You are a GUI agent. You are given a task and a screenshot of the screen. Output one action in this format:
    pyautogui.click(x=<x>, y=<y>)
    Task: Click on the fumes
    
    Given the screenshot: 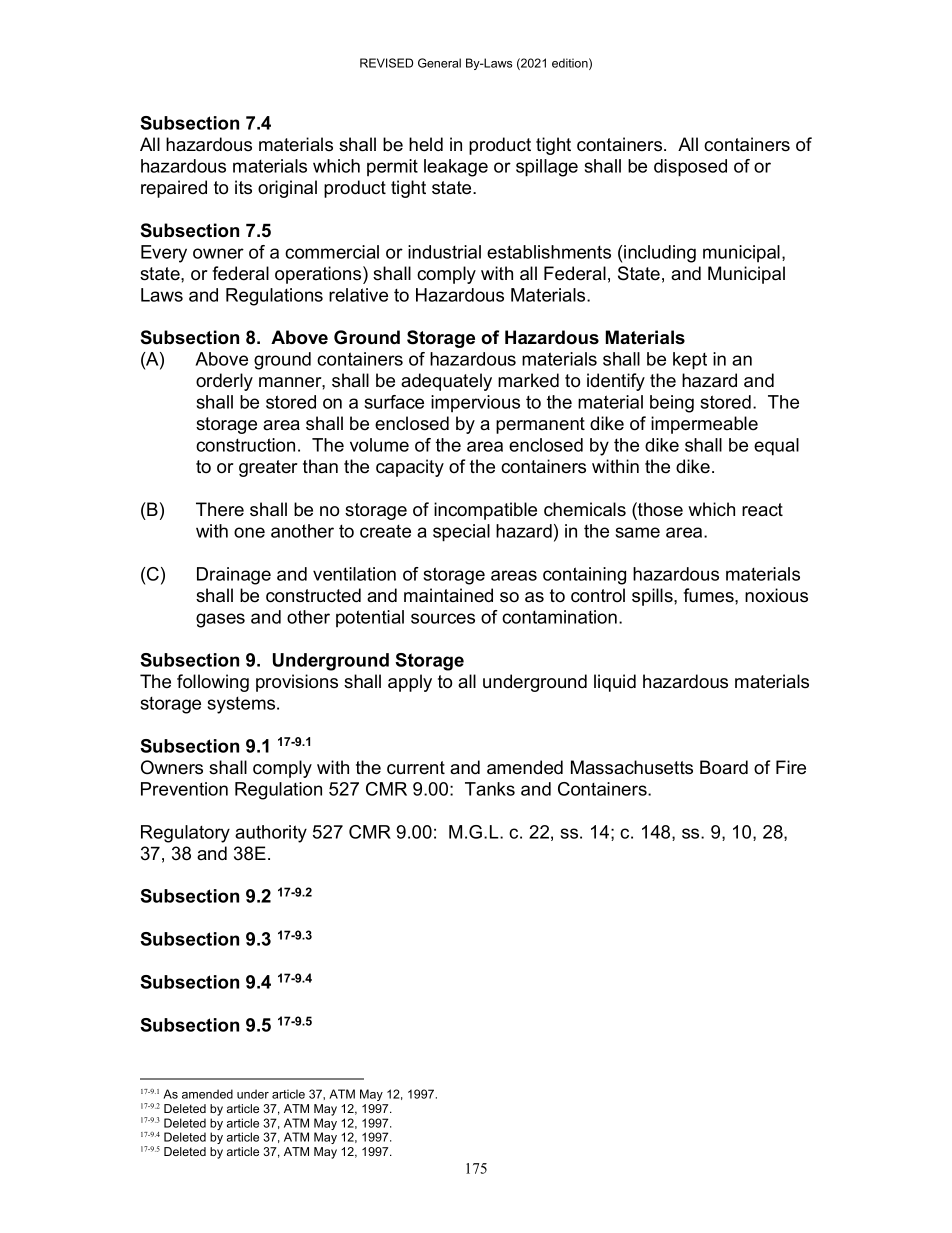 What is the action you would take?
    pyautogui.click(x=709, y=595)
